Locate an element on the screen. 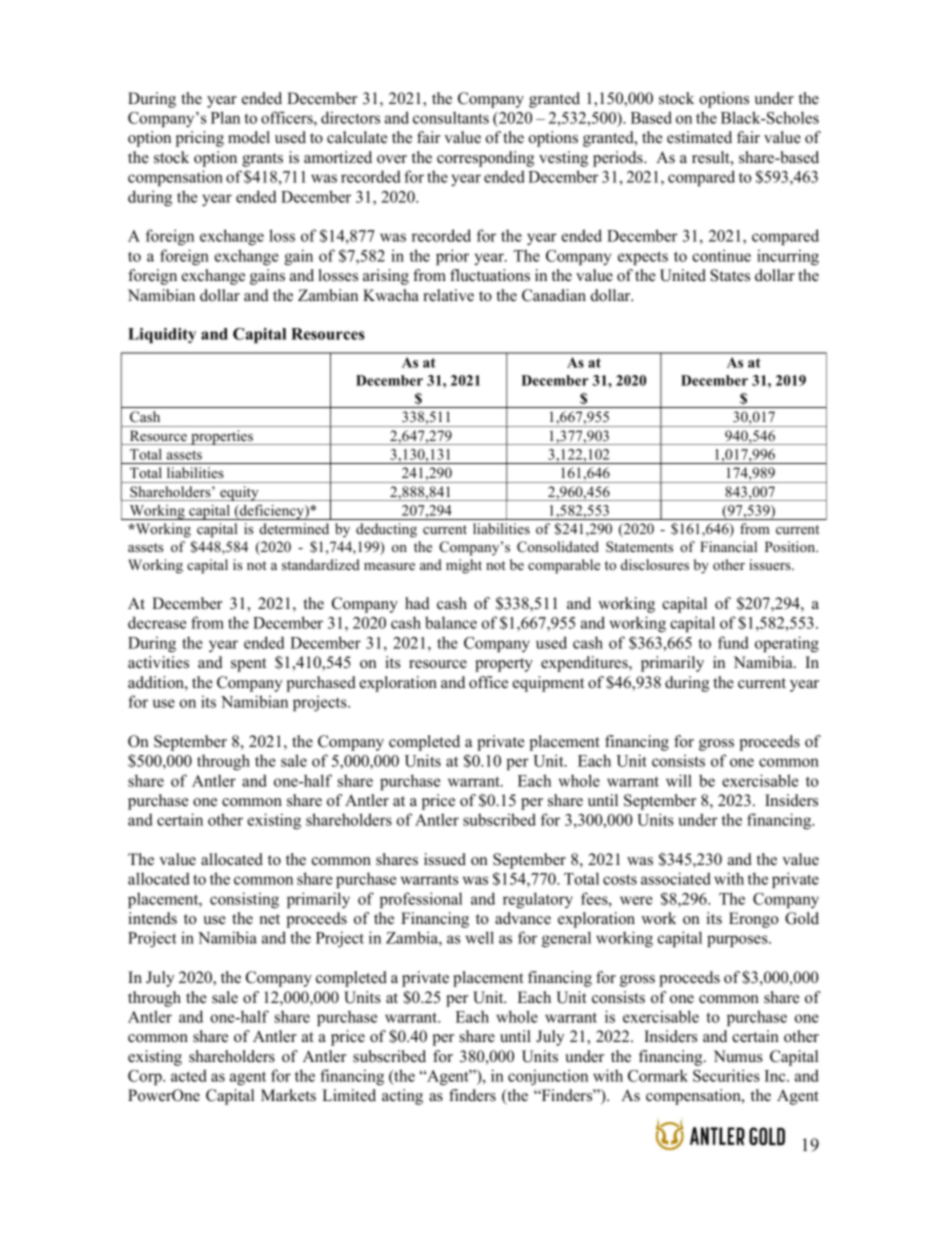 This screenshot has width=952, height=1233. consisting is located at coordinates (244, 900).
